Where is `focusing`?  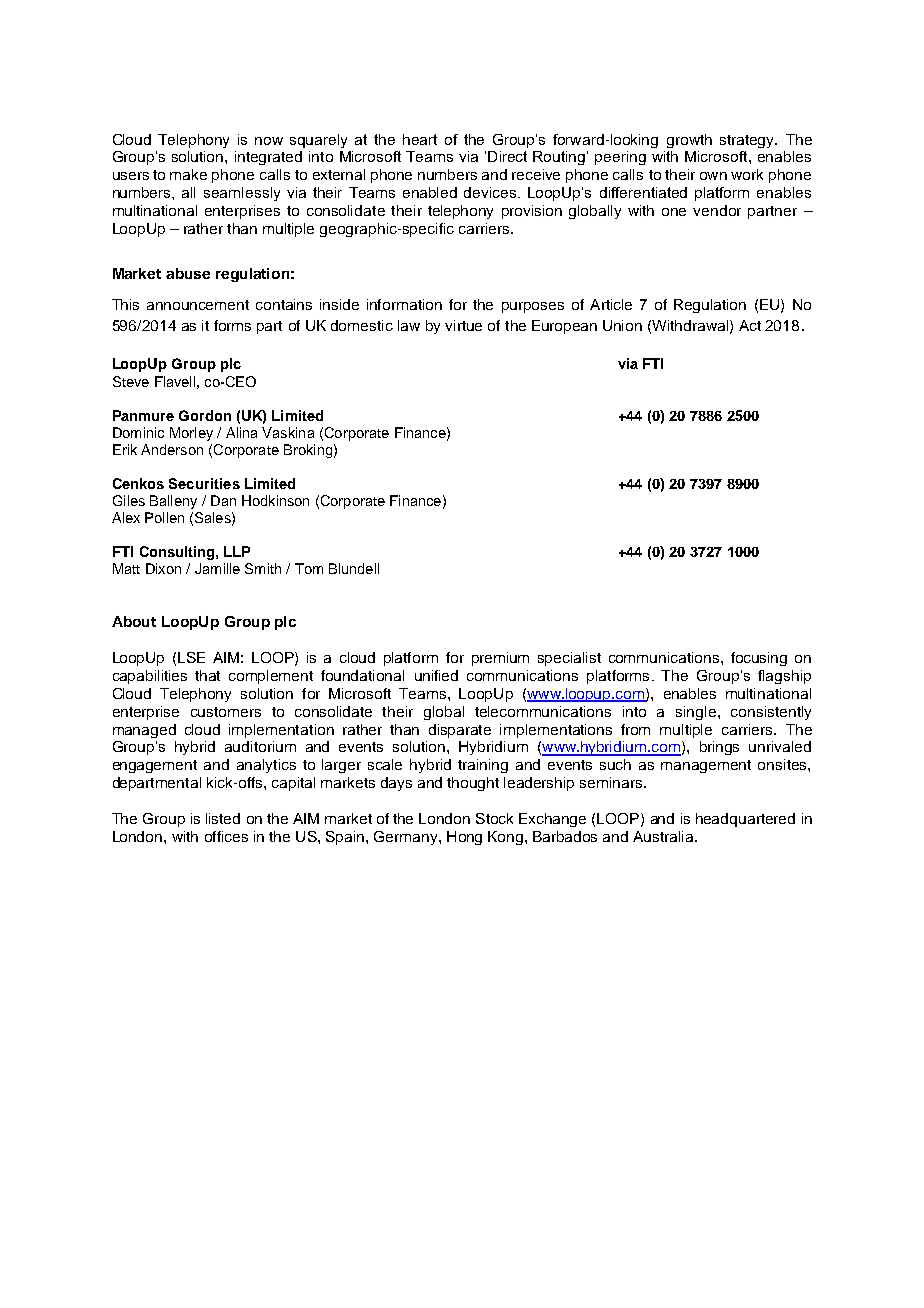
focusing is located at coordinates (759, 659).
